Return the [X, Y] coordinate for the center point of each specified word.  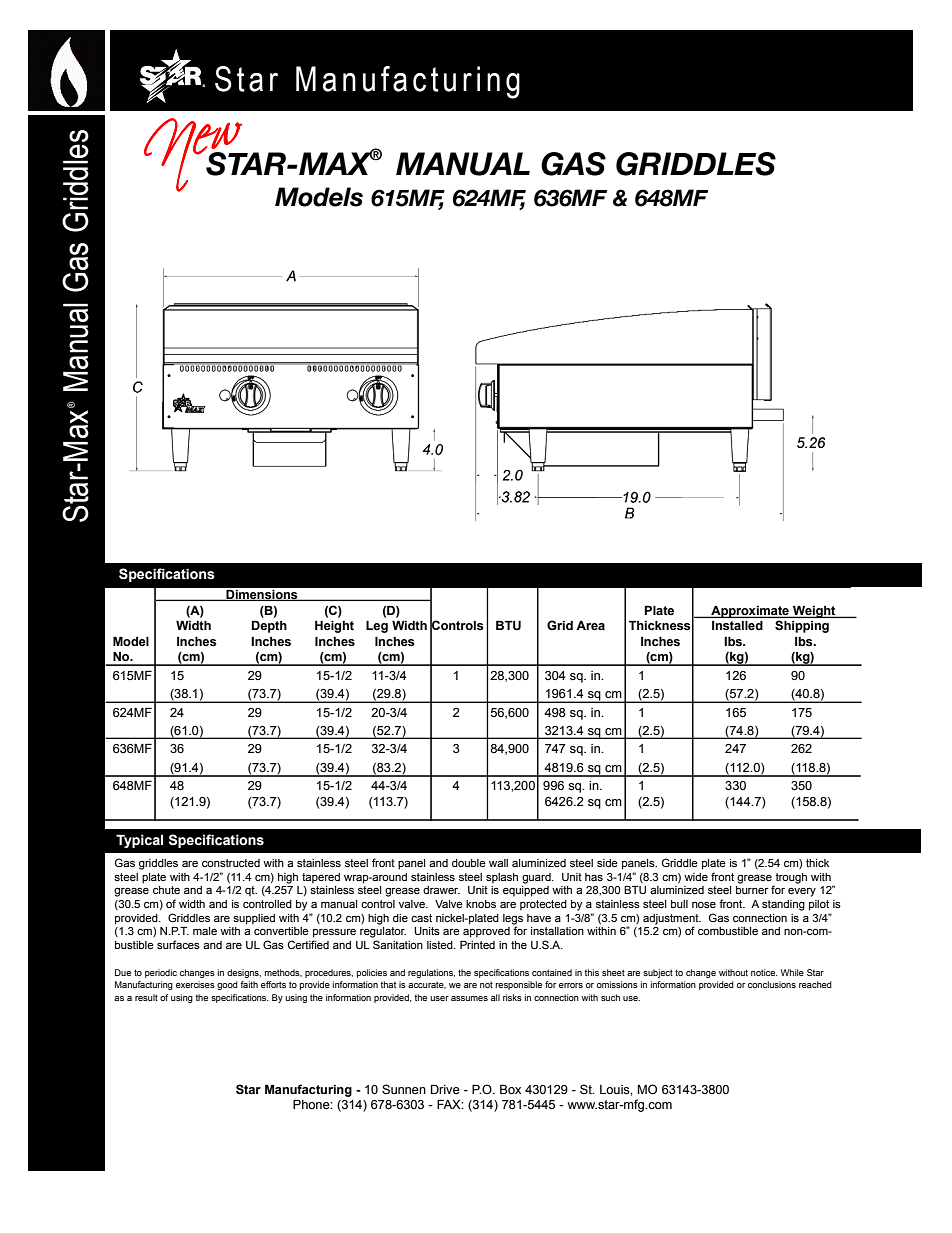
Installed [737, 625]
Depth [269, 626]
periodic [161, 973]
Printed [477, 945]
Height [334, 626]
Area [590, 626]
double [469, 863]
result [146, 997]
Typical [139, 841]
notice [764, 972]
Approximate [750, 612]
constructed [231, 863]
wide [696, 877]
